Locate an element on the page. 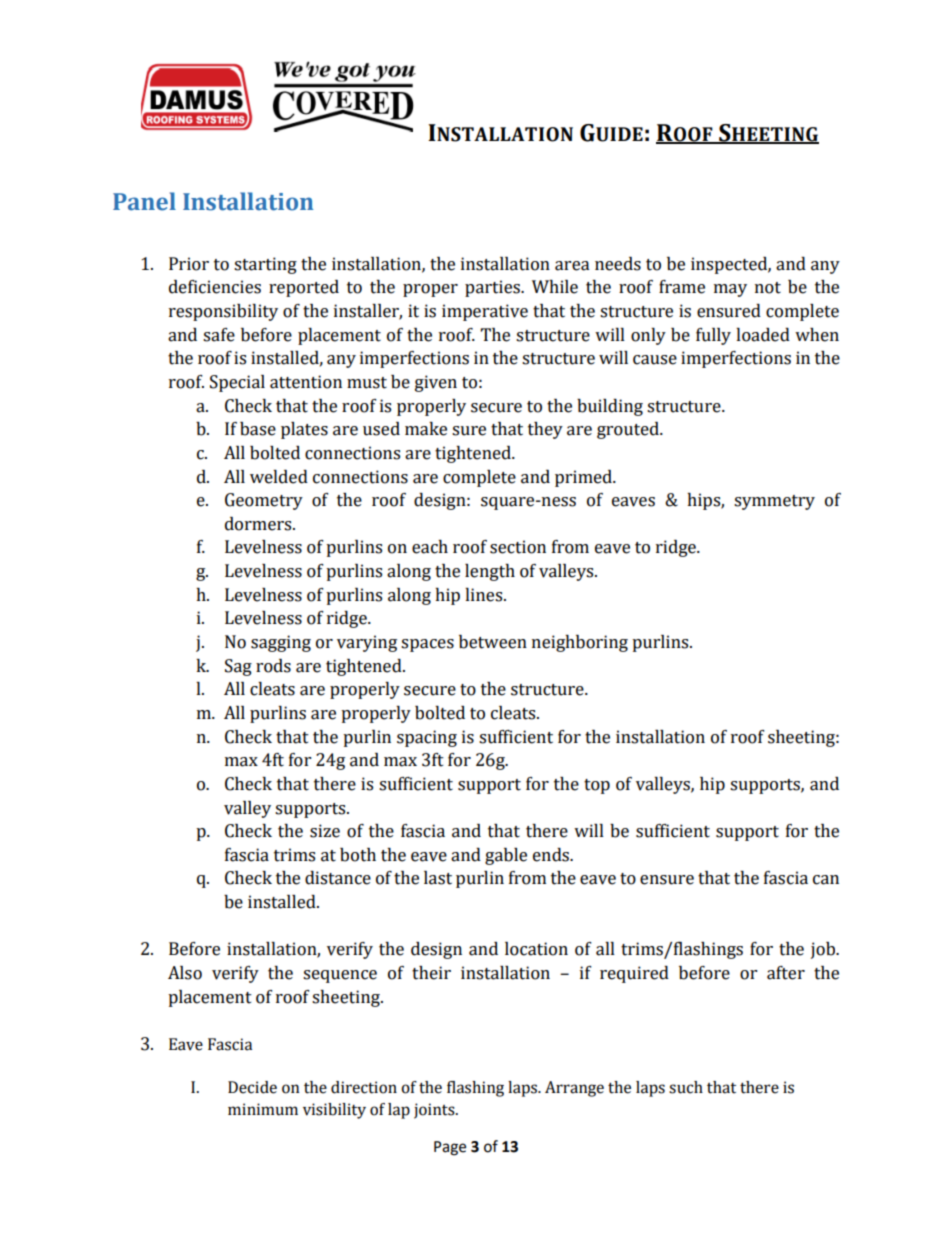  top is located at coordinates (597, 786).
